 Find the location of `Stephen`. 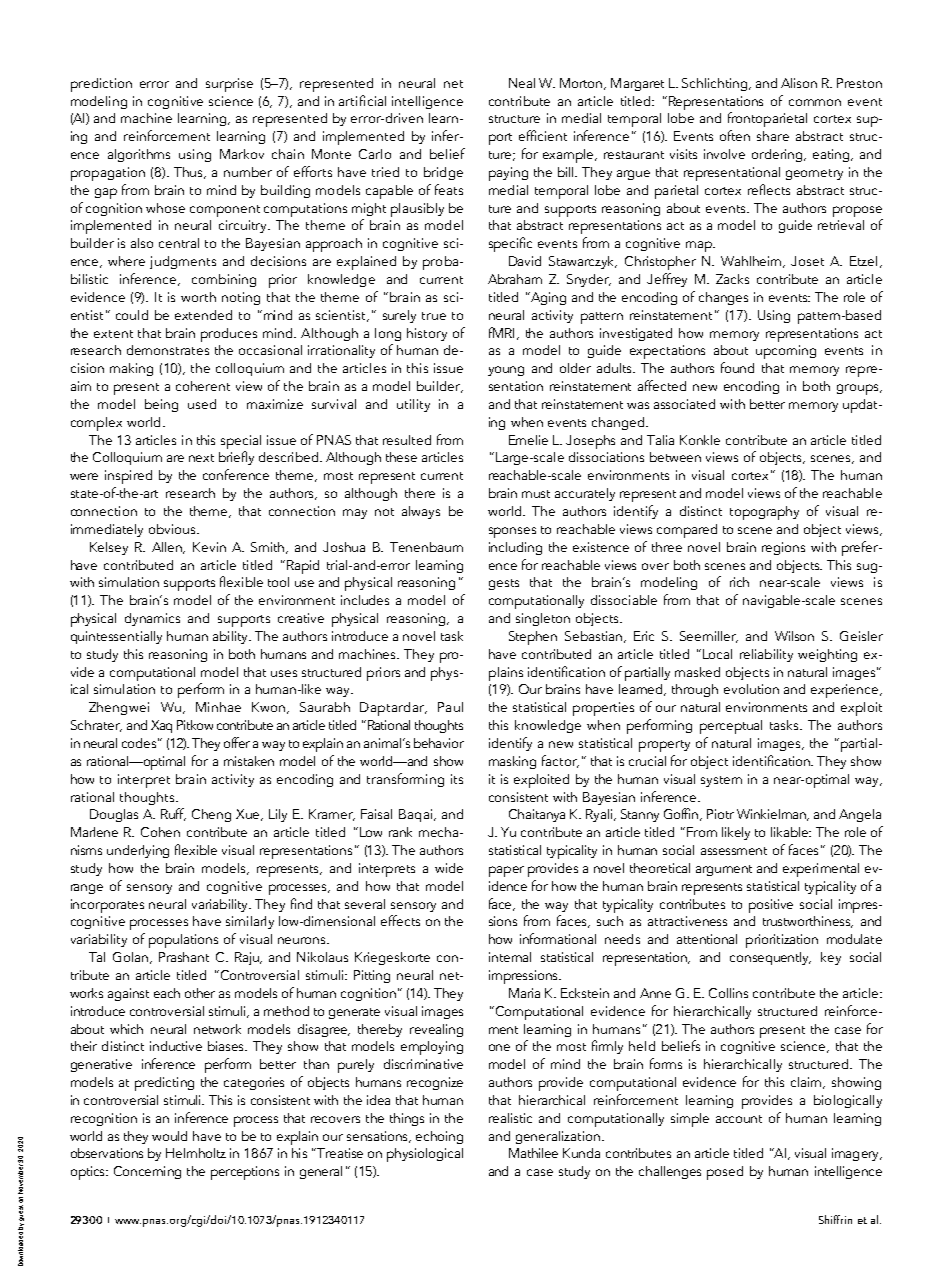

Stephen is located at coordinates (533, 638).
